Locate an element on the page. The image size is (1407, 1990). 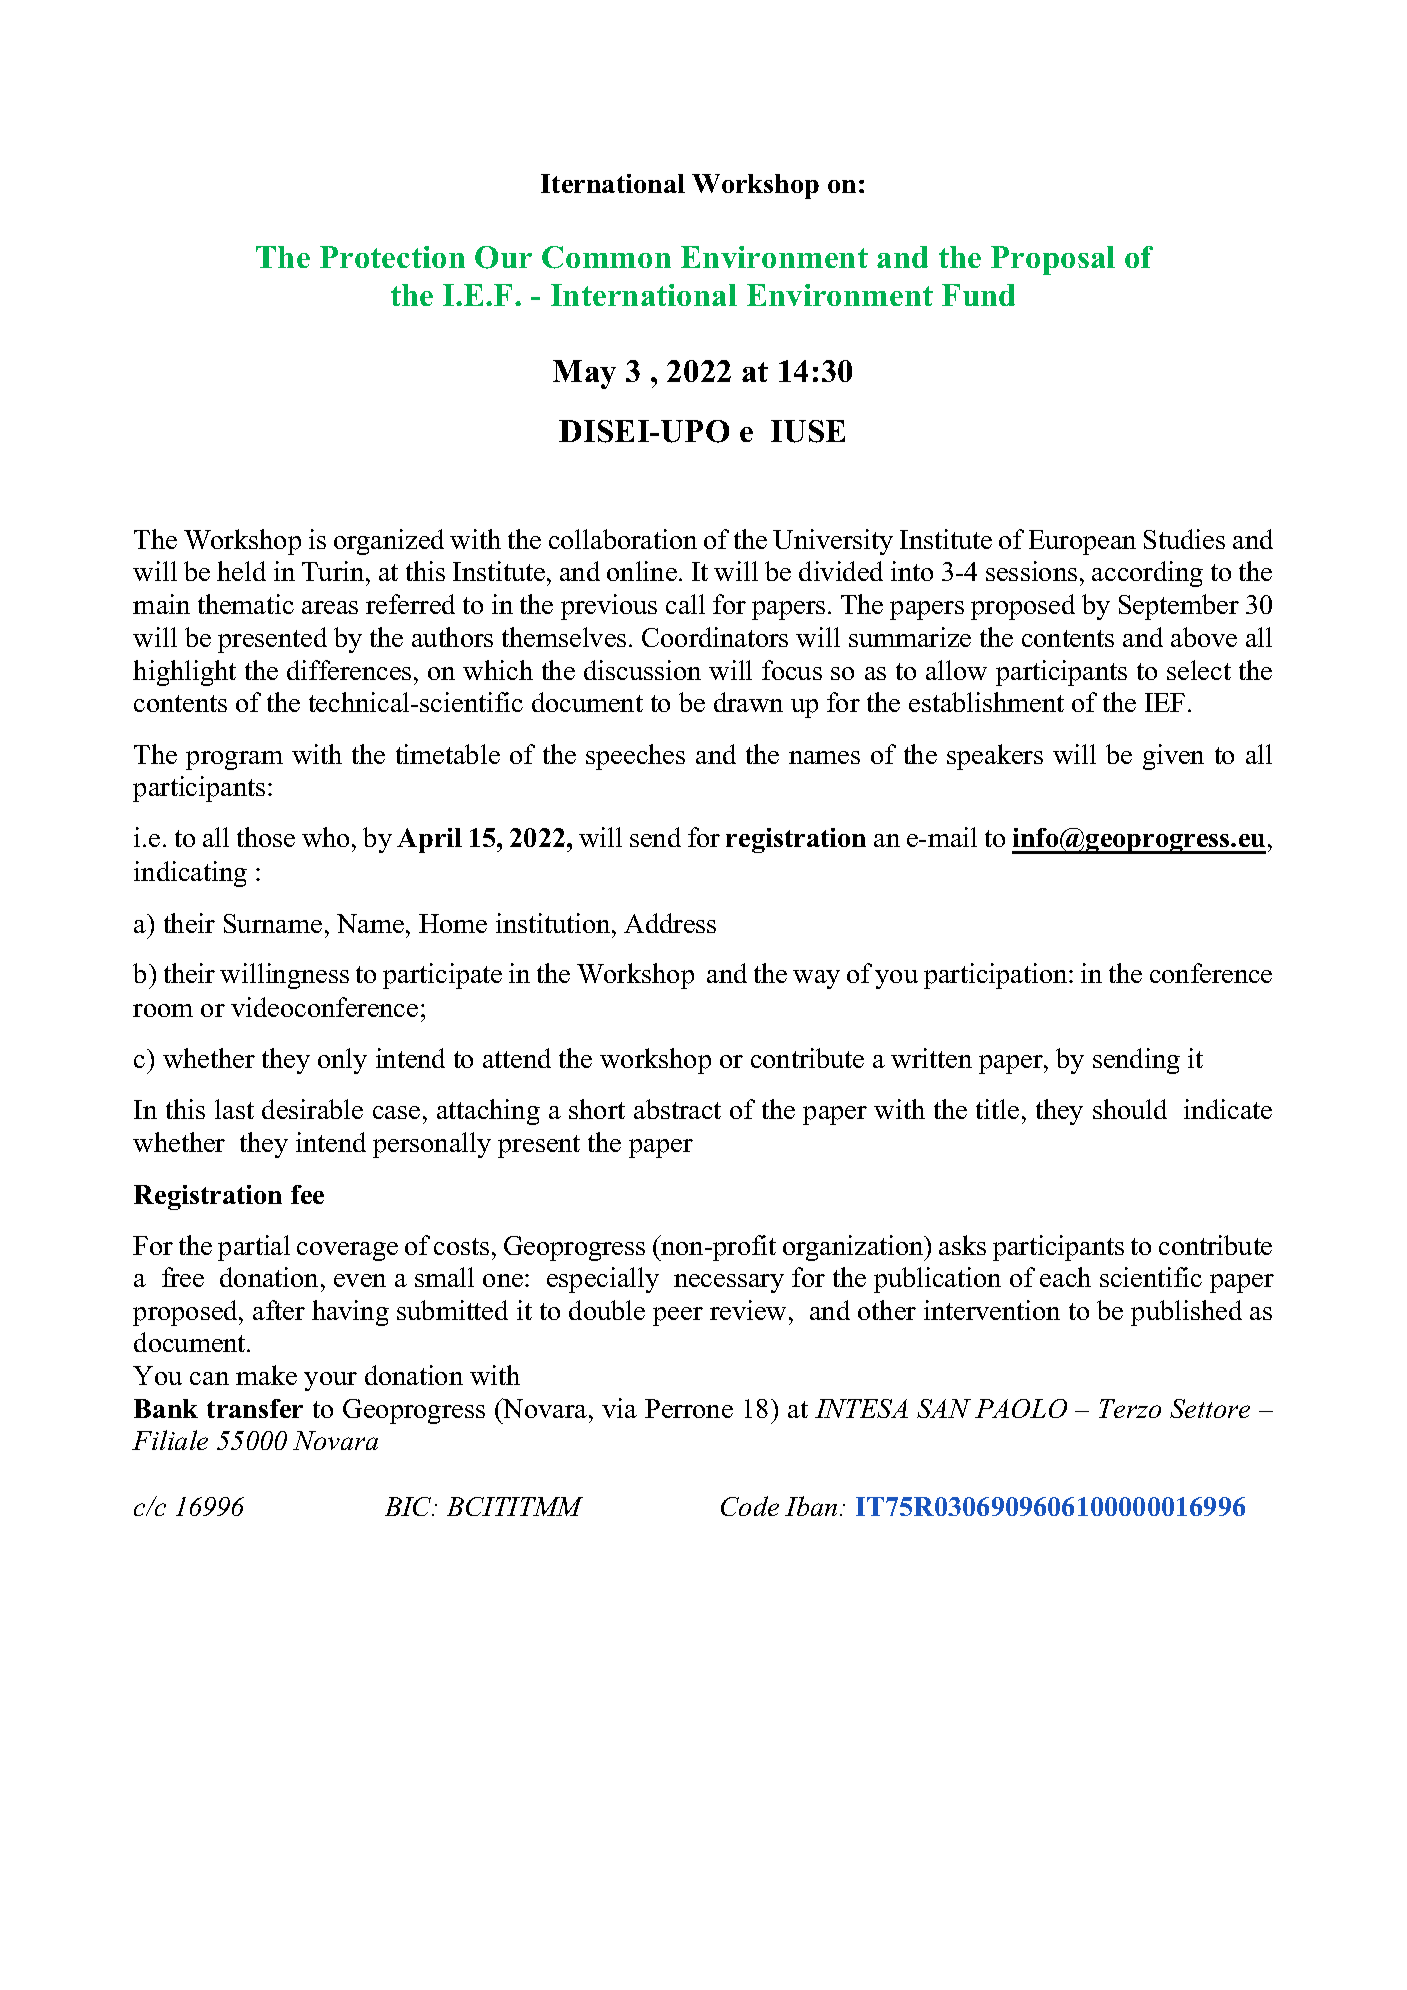
International is located at coordinates (644, 295).
